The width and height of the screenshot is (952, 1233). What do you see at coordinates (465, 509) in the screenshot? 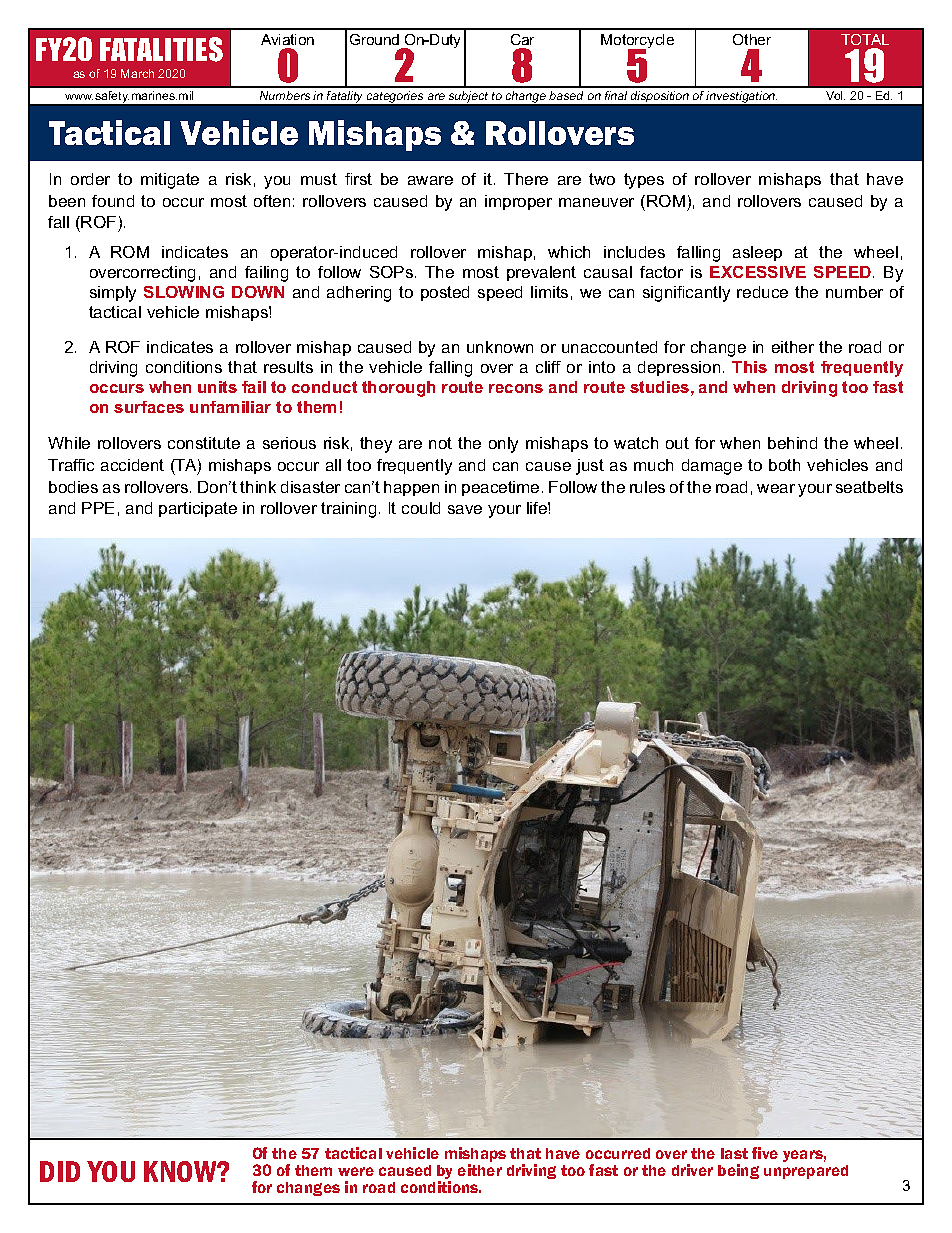
I see `save` at bounding box center [465, 509].
